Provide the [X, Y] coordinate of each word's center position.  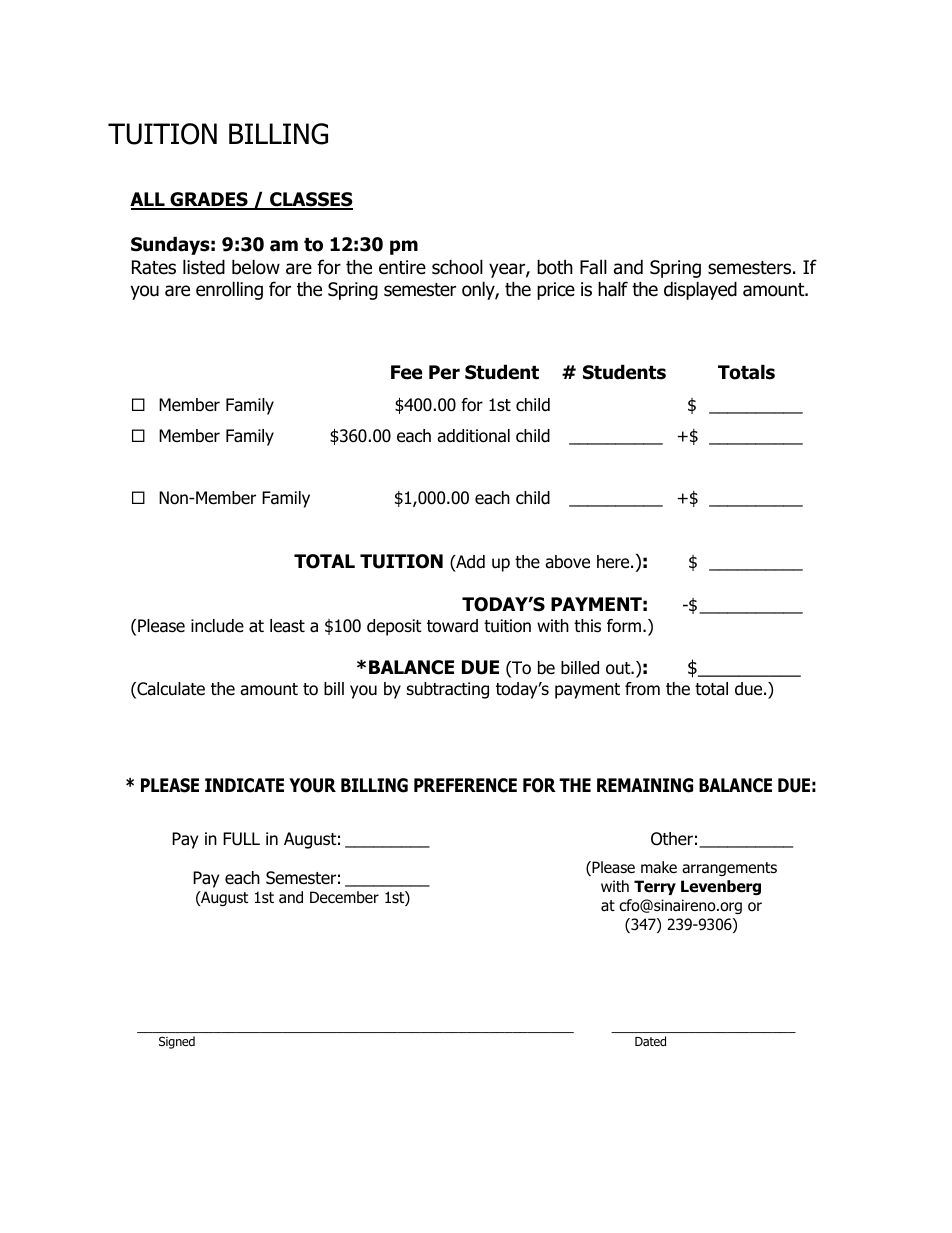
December [344, 897]
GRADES [209, 200]
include [217, 626]
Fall [593, 267]
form [625, 626]
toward [452, 626]
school [457, 267]
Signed [177, 1042]
